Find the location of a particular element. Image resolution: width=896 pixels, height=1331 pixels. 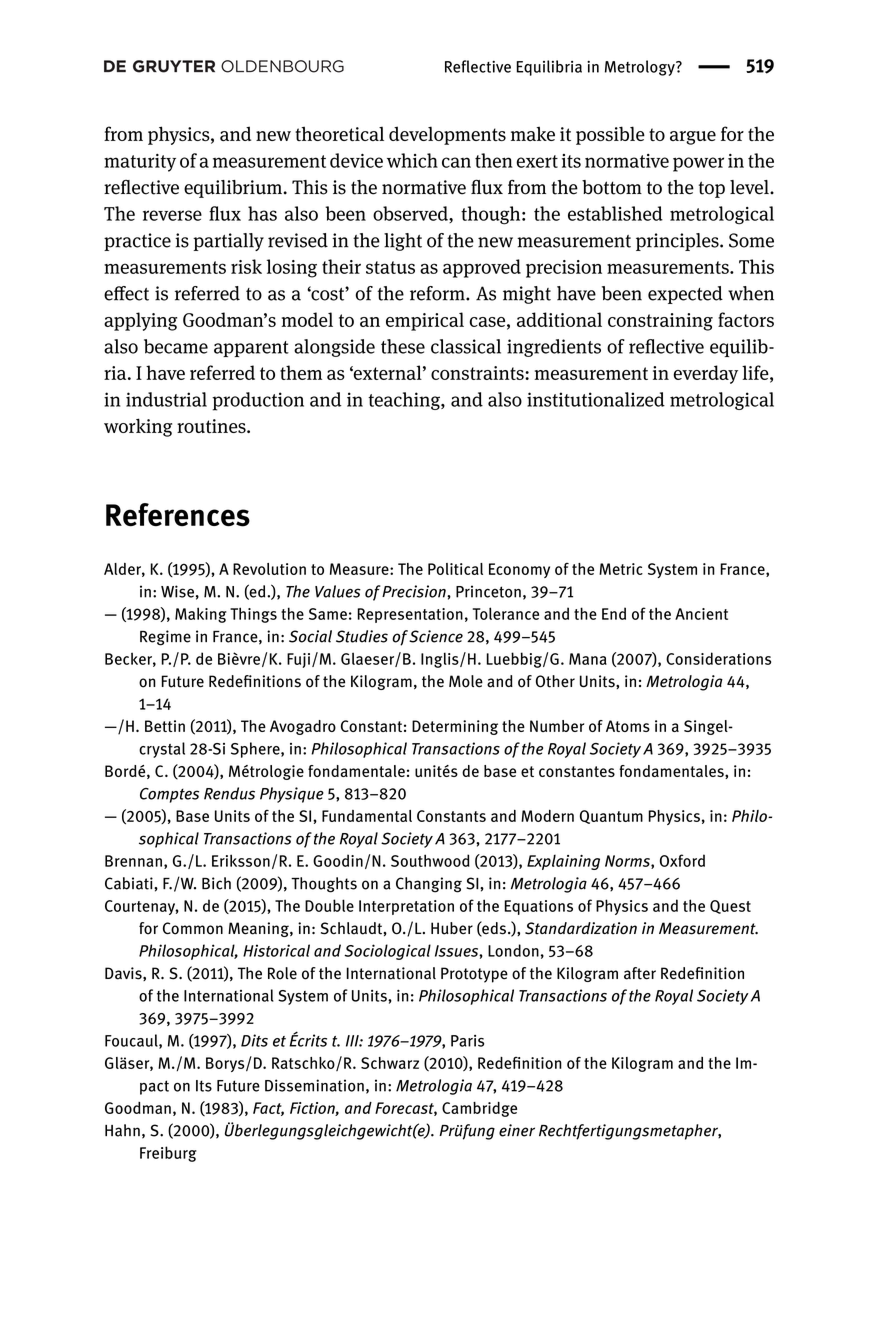

argue is located at coordinates (693, 138).
